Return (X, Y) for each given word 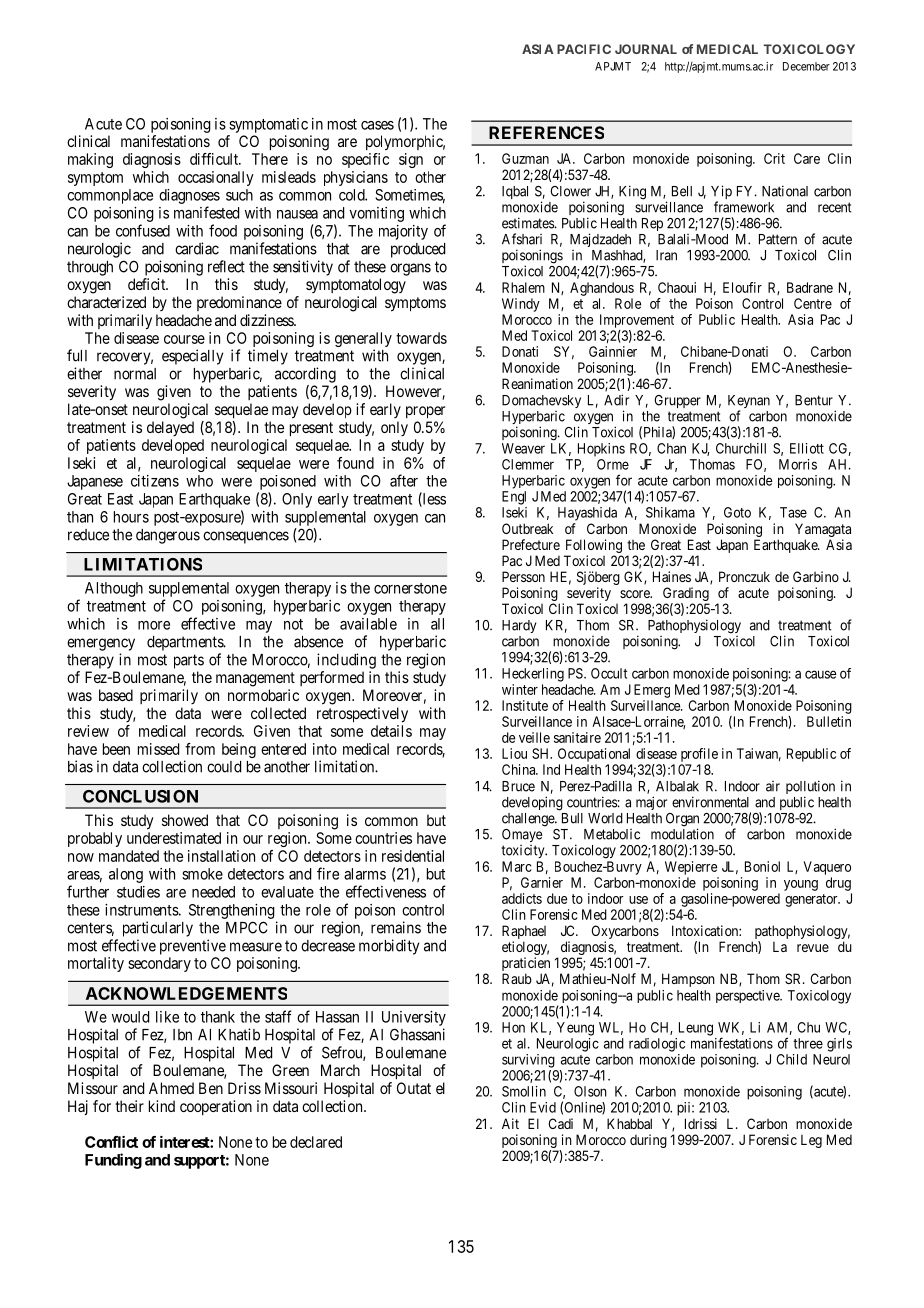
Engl (514, 498)
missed (158, 749)
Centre (813, 303)
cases (377, 125)
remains (396, 927)
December (806, 66)
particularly (158, 929)
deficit (148, 284)
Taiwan (759, 754)
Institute (525, 705)
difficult (215, 159)
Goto (737, 512)
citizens (155, 481)
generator (812, 900)
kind (162, 1106)
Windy (521, 305)
